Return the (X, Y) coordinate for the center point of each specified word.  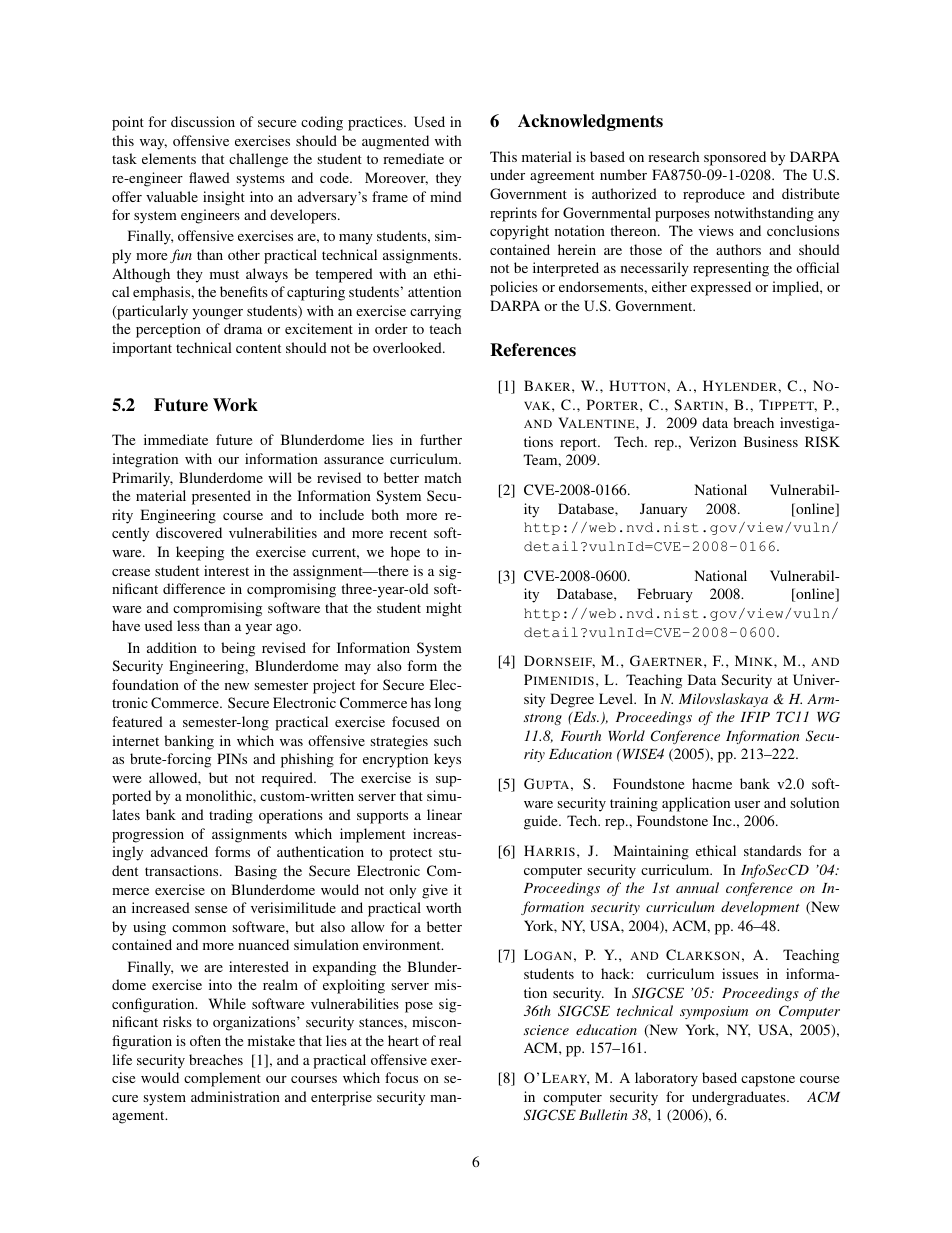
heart (403, 1040)
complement (222, 1079)
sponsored (735, 158)
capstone (768, 1080)
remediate (413, 158)
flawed (209, 177)
